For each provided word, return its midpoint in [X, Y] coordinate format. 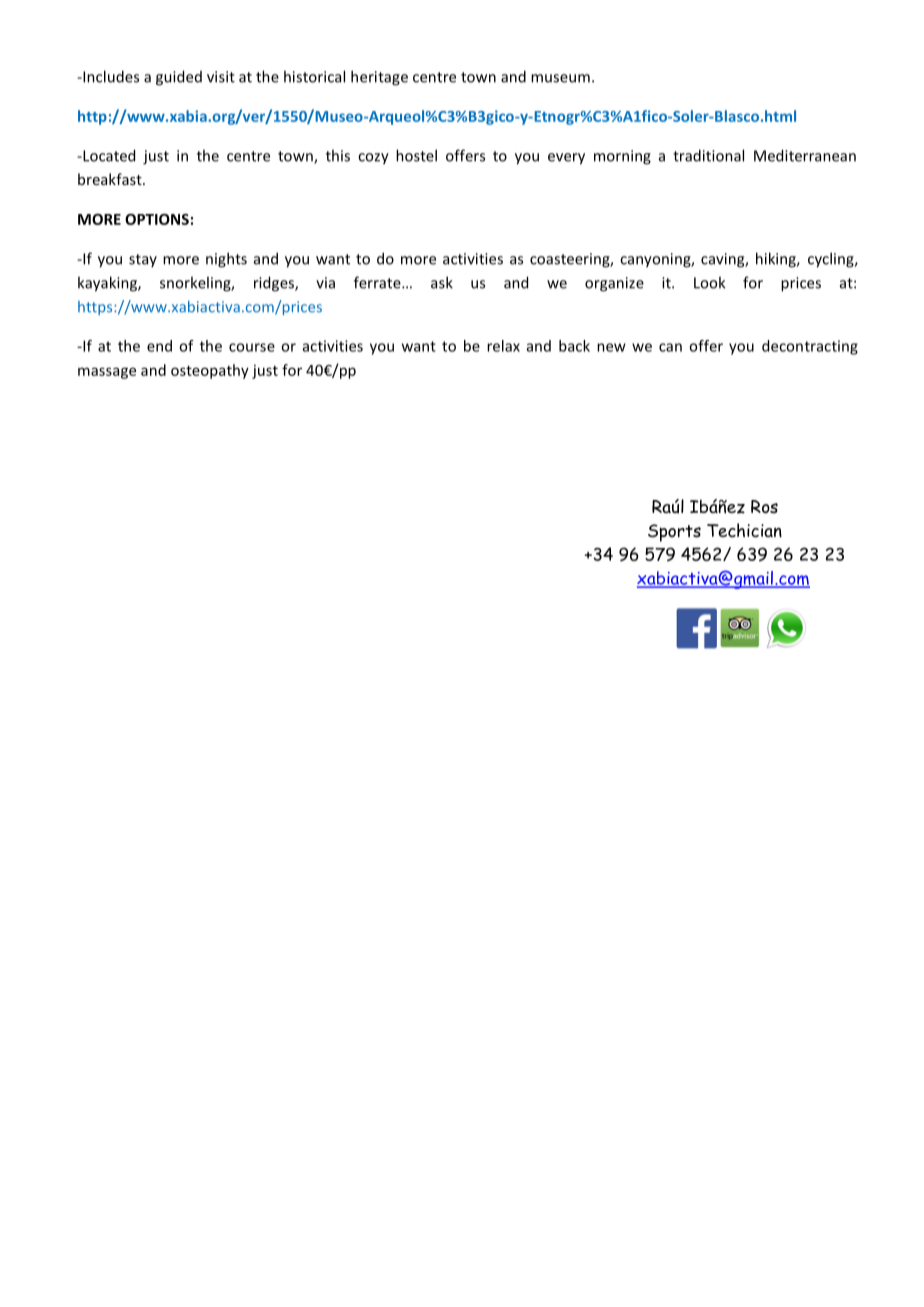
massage [107, 373]
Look [709, 282]
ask [442, 282]
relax [503, 346]
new [611, 347]
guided [179, 78]
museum [560, 78]
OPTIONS [157, 219]
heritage [379, 78]
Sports [674, 533]
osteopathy [210, 371]
